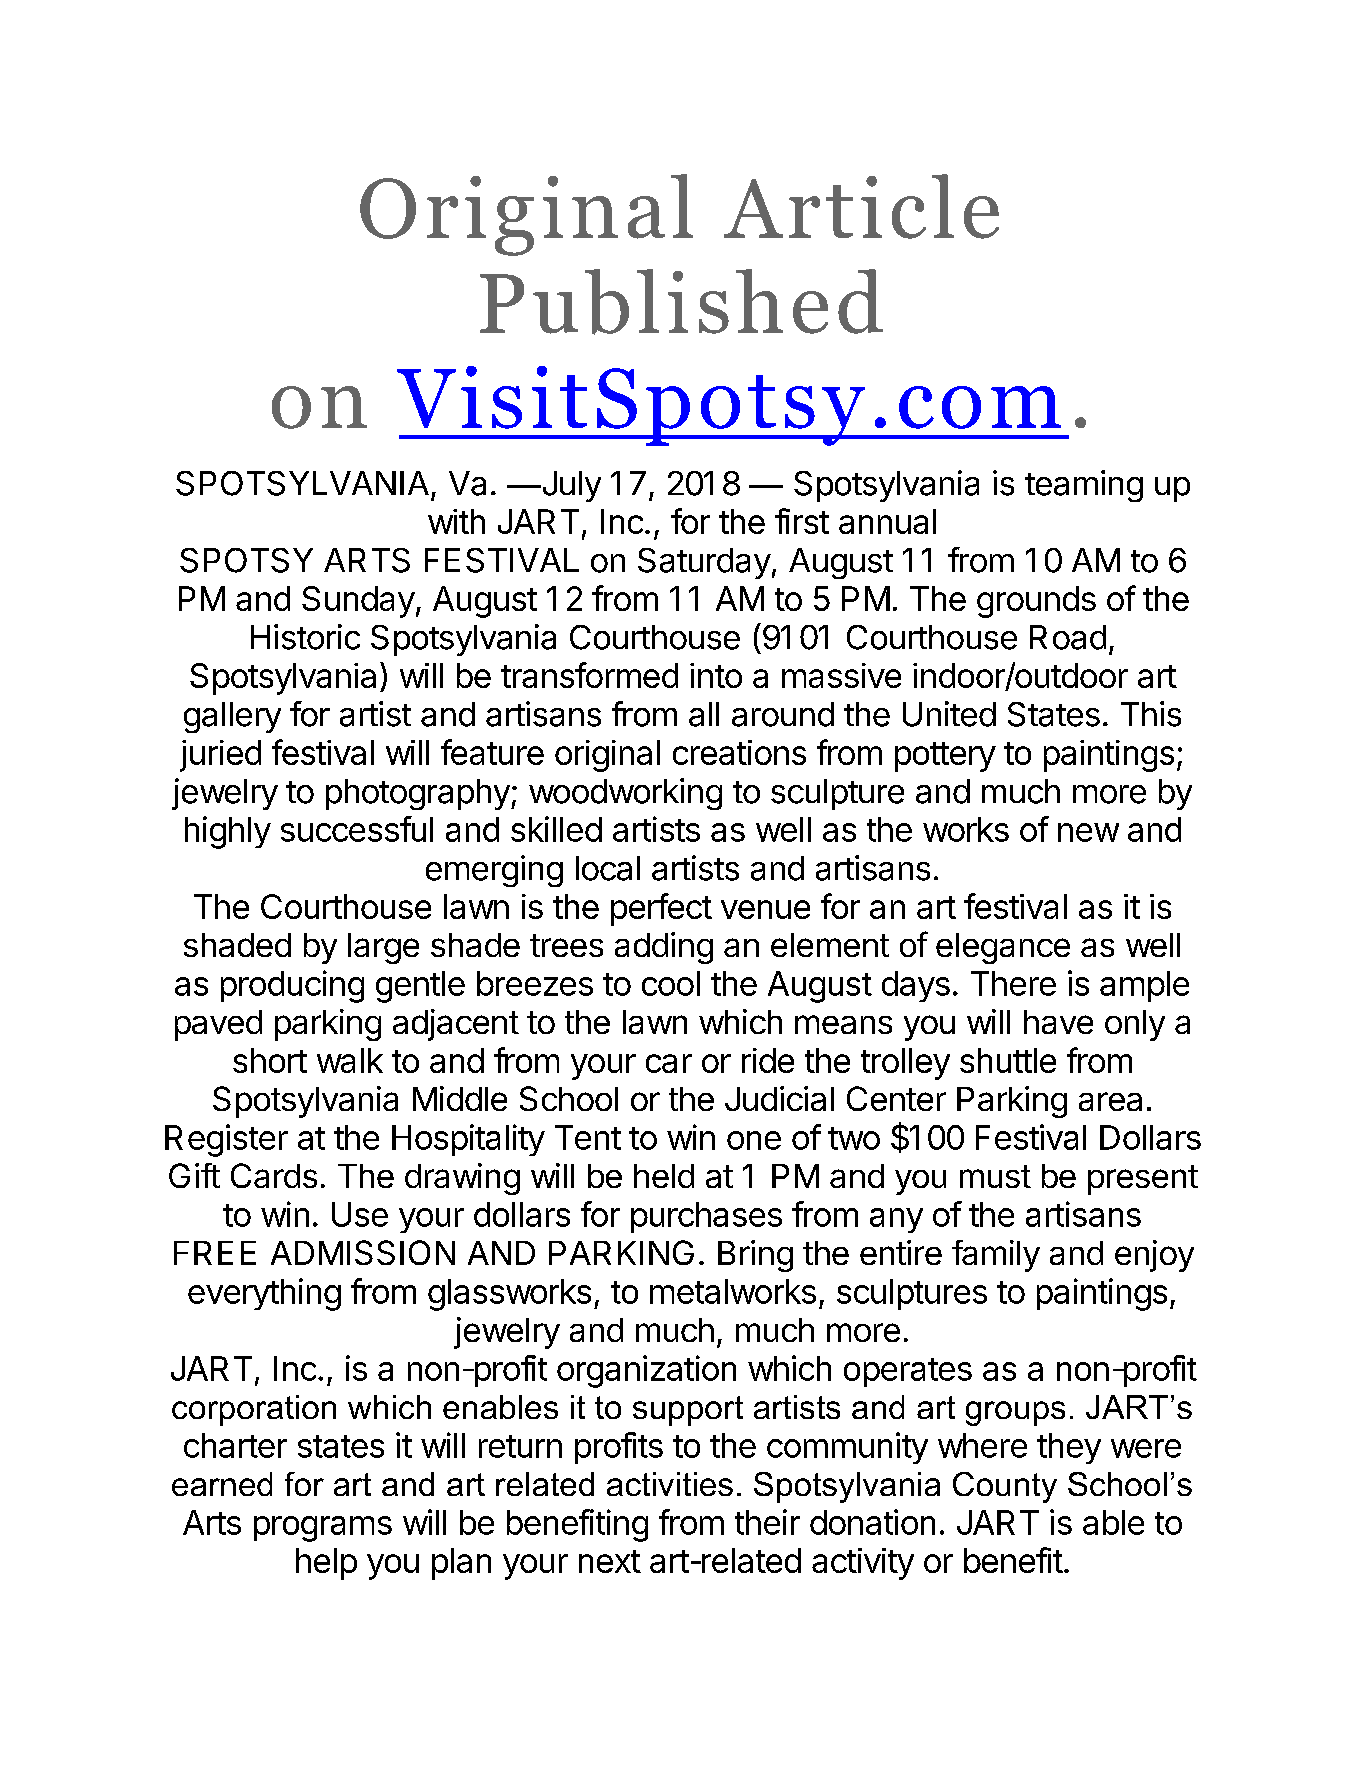  What do you see at coordinates (357, 829) in the page?
I see `successful` at bounding box center [357, 829].
